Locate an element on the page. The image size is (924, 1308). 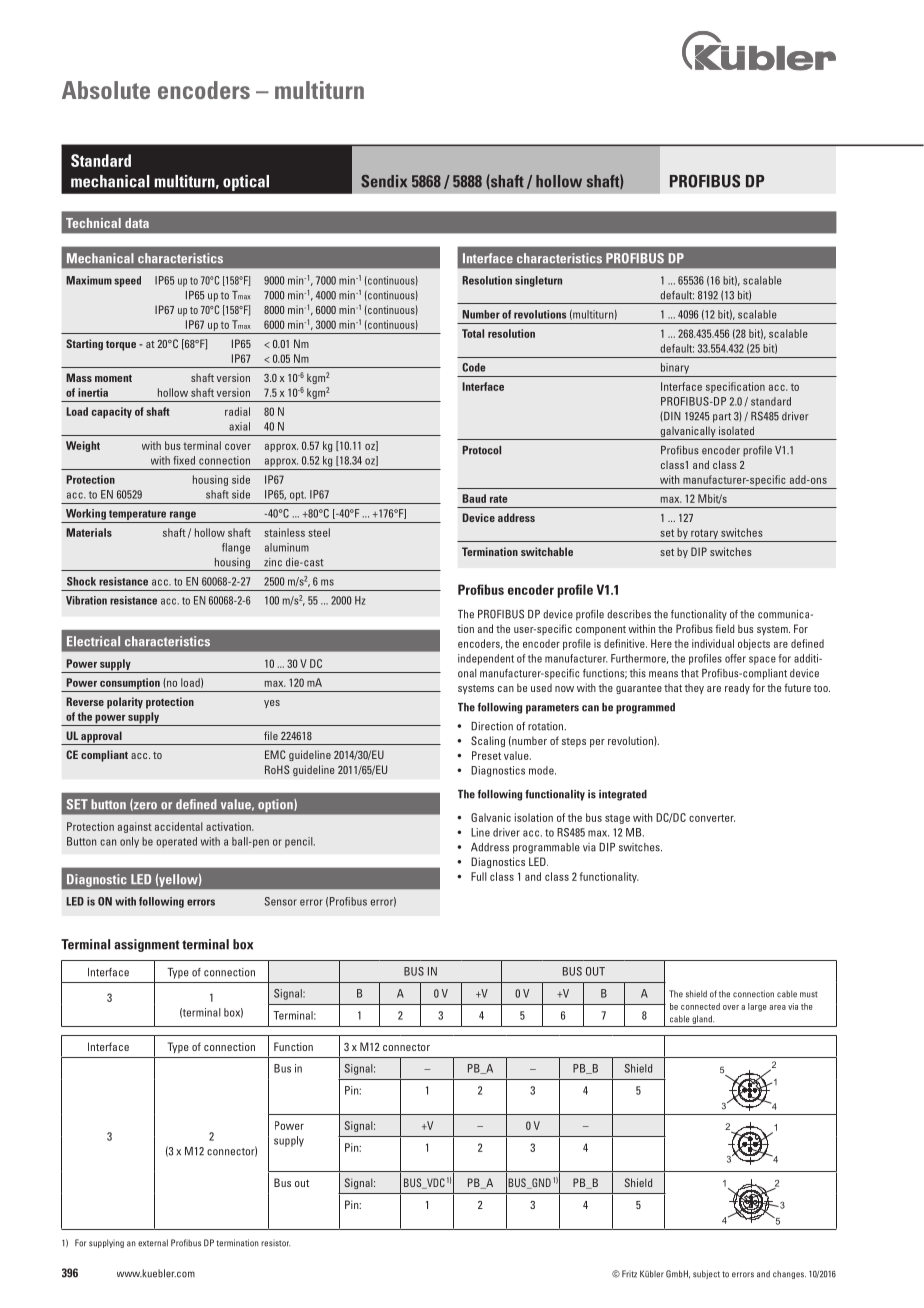
resistor is located at coordinates (275, 1243).
